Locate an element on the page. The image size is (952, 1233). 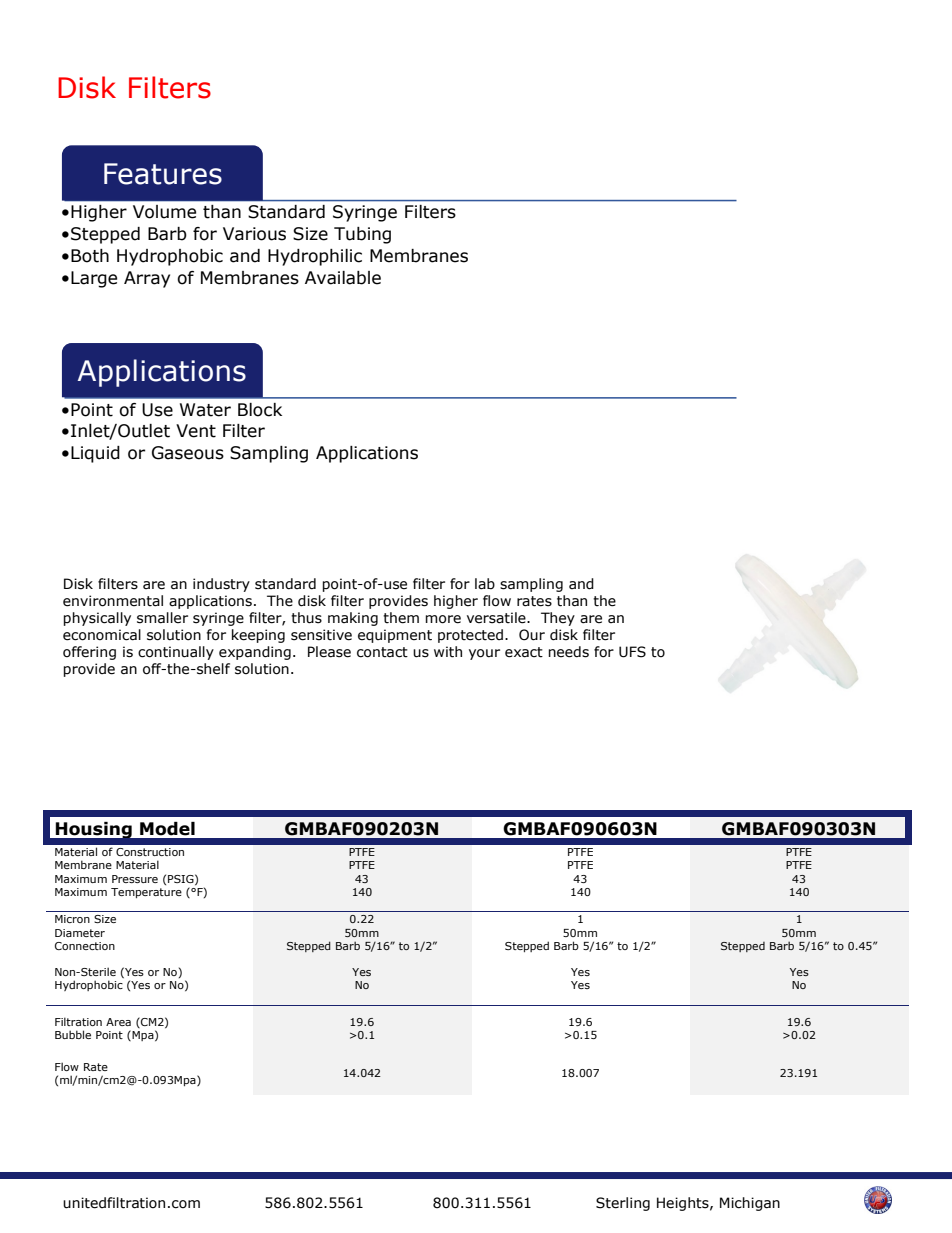
UFS is located at coordinates (632, 652).
